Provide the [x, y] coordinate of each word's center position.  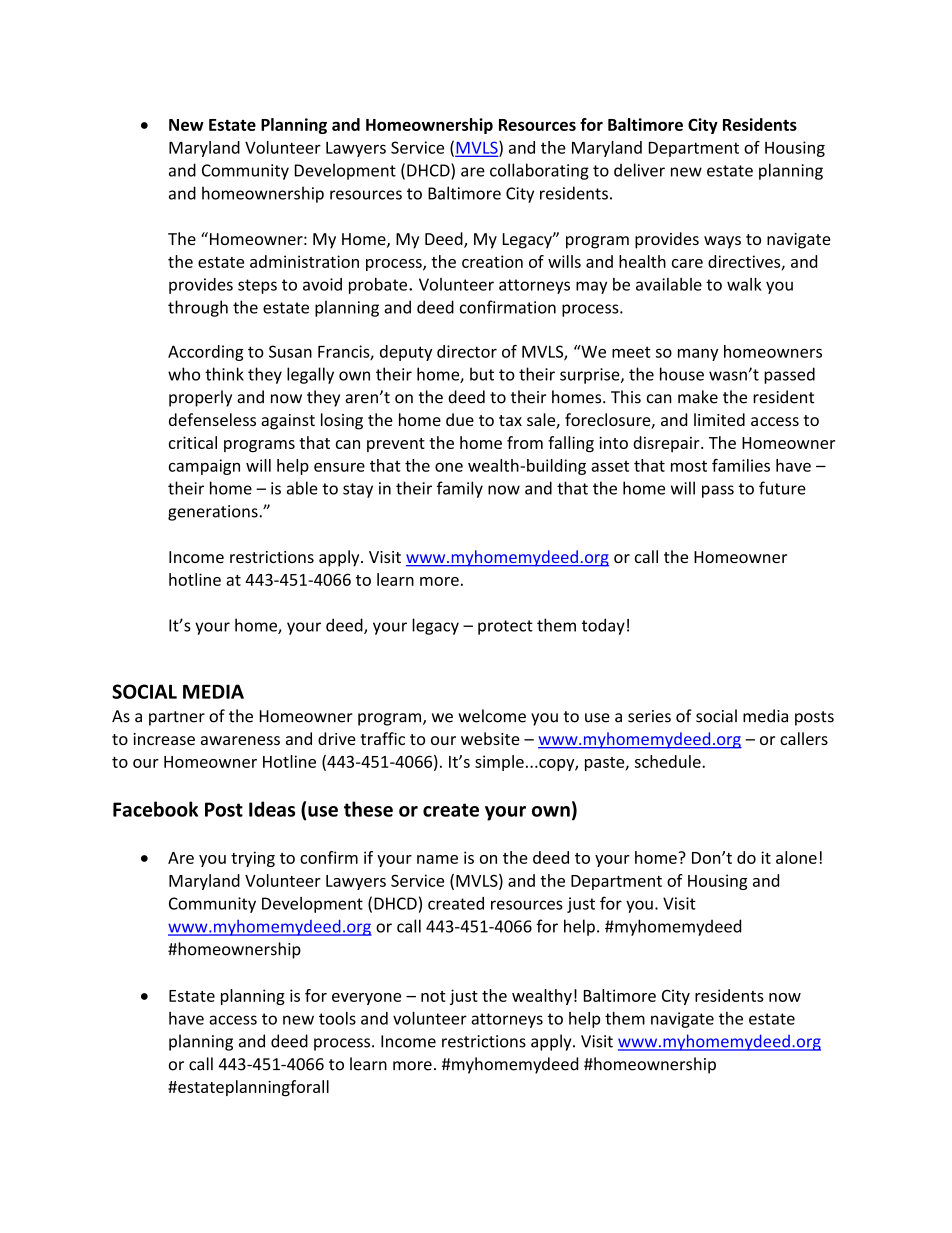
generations [214, 513]
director [467, 351]
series [649, 716]
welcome [492, 716]
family [460, 489]
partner [177, 718]
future [782, 488]
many [698, 354]
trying [253, 859]
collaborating [539, 171]
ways [722, 242]
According [206, 353]
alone [796, 857]
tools [337, 1018]
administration [304, 261]
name [437, 859]
